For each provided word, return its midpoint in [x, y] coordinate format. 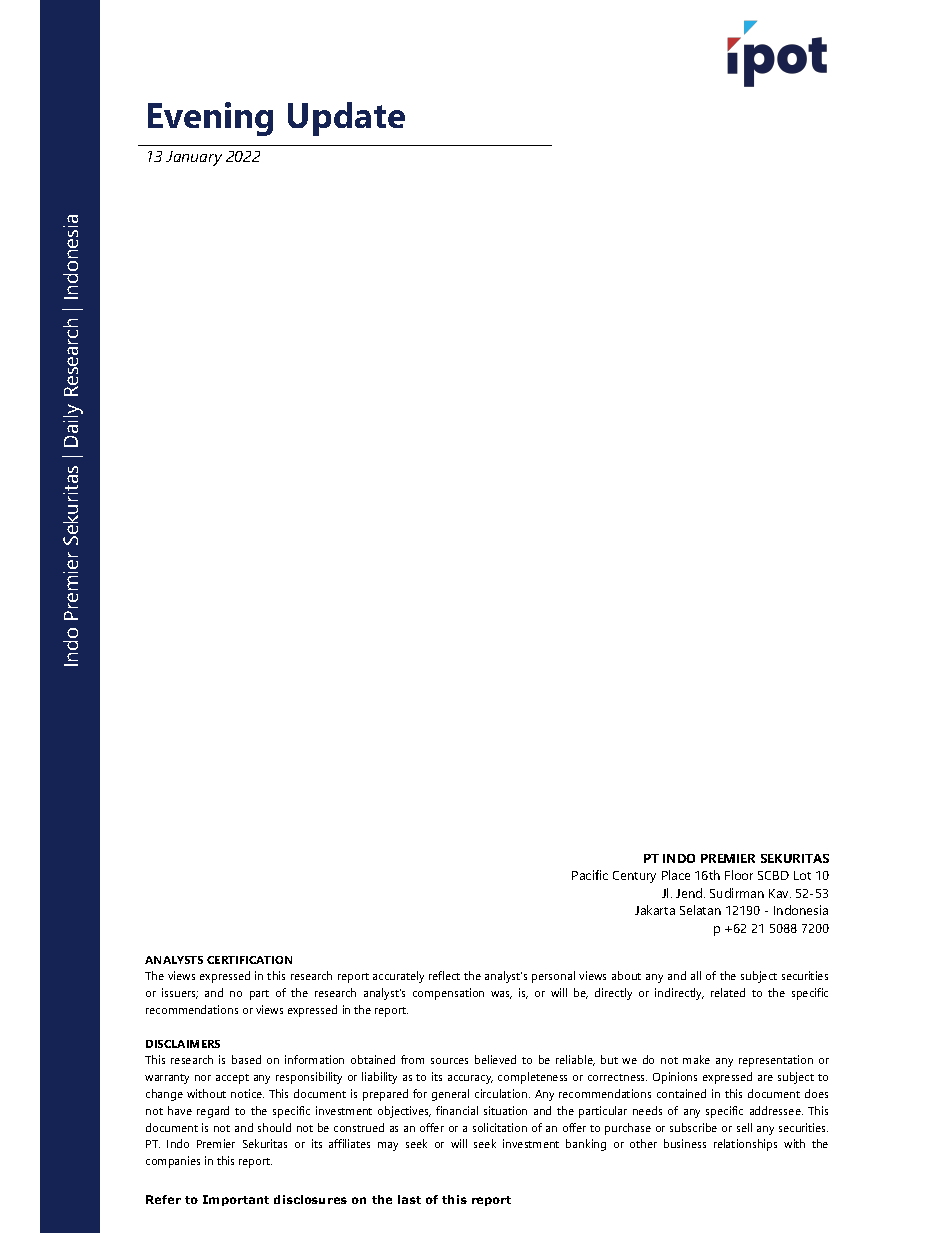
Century [634, 877]
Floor [739, 875]
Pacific [590, 875]
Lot [802, 875]
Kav [780, 893]
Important [236, 1200]
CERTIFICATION [249, 960]
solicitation [500, 1127]
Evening [210, 119]
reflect [444, 975]
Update [346, 119]
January [194, 158]
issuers [180, 993]
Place [676, 875]
